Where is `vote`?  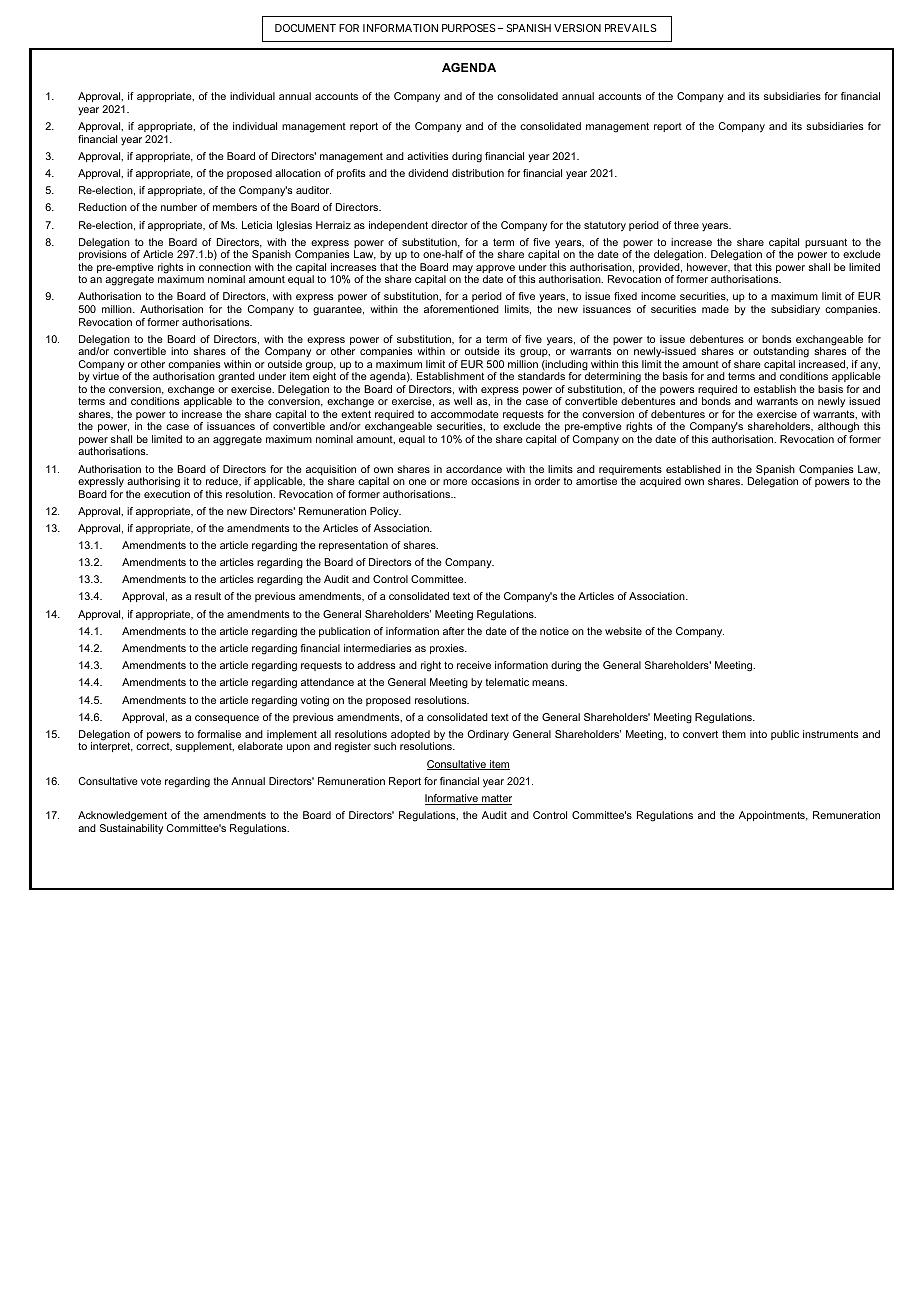
vote is located at coordinates (151, 781).
